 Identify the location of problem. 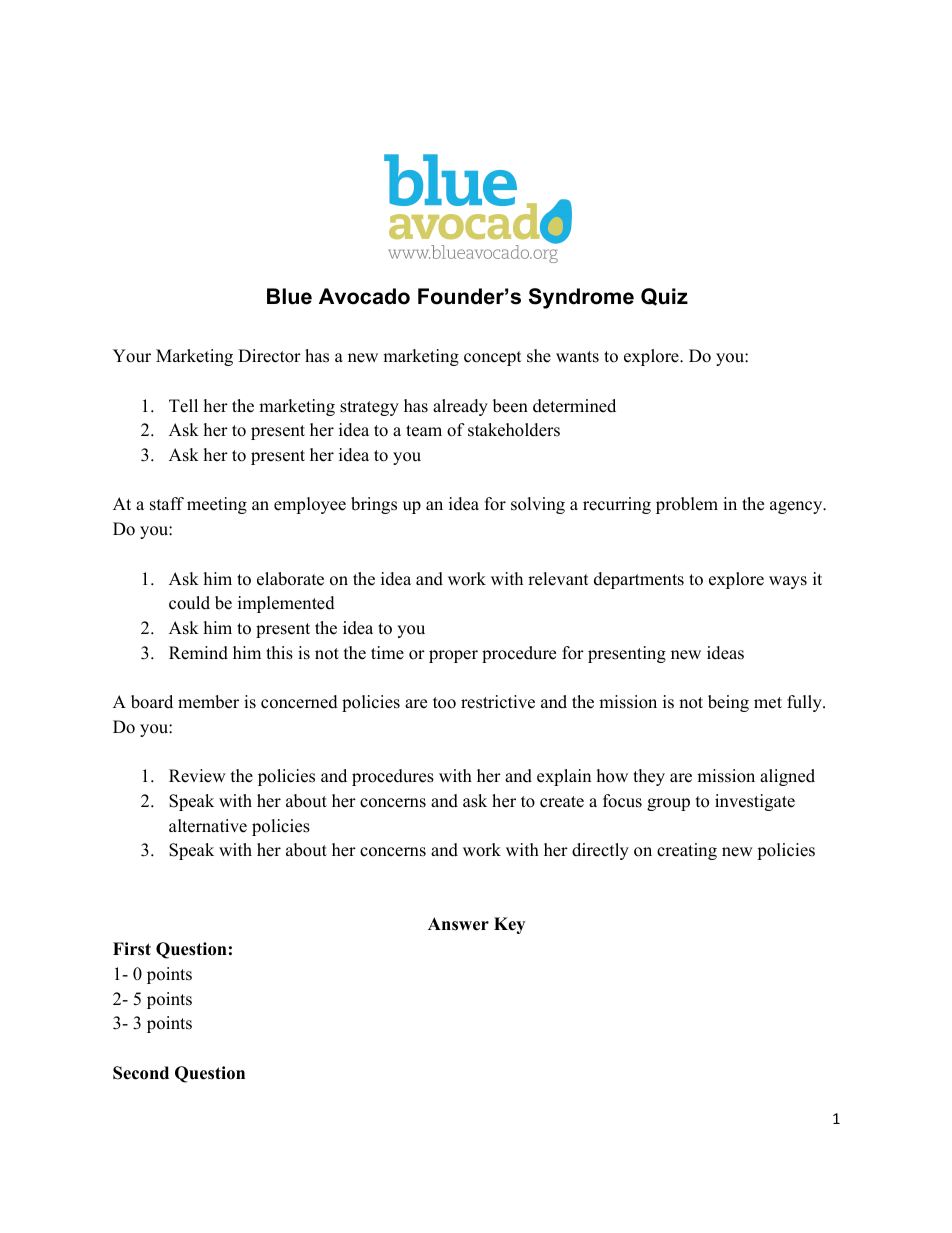
(687, 505).
